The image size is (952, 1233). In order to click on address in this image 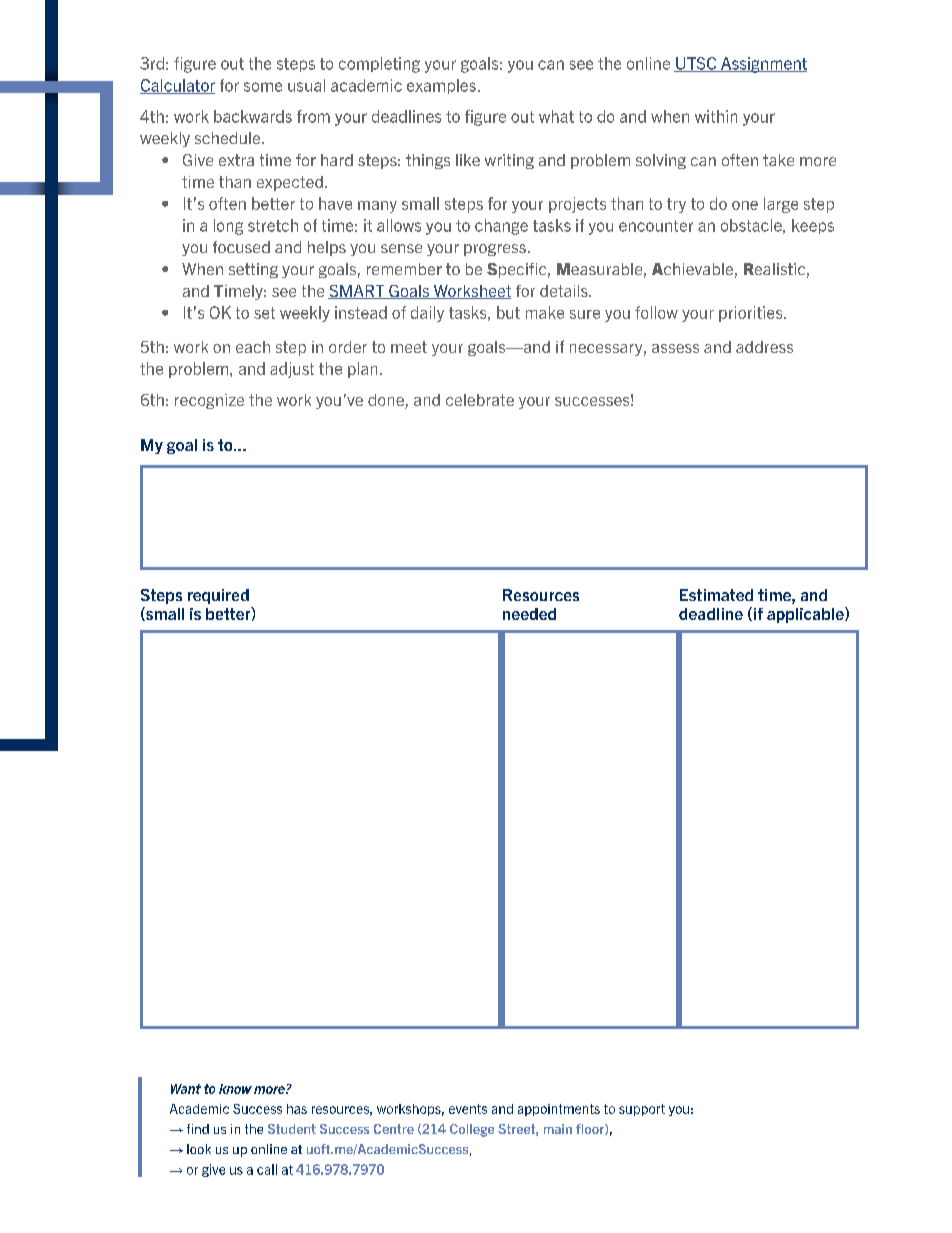, I will do `click(764, 347)`.
